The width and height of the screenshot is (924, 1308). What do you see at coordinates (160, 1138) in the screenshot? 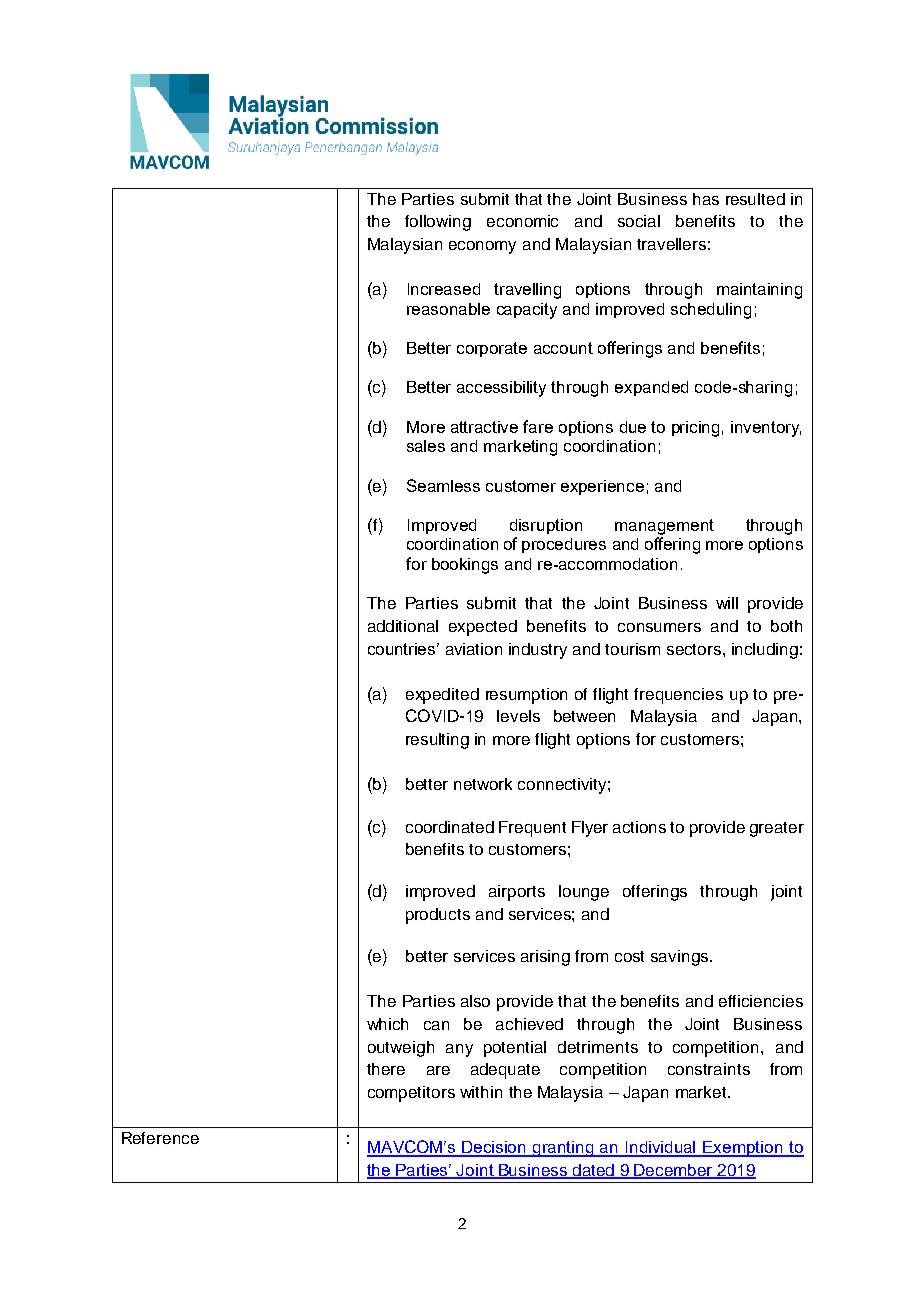
I see `Reference` at bounding box center [160, 1138].
